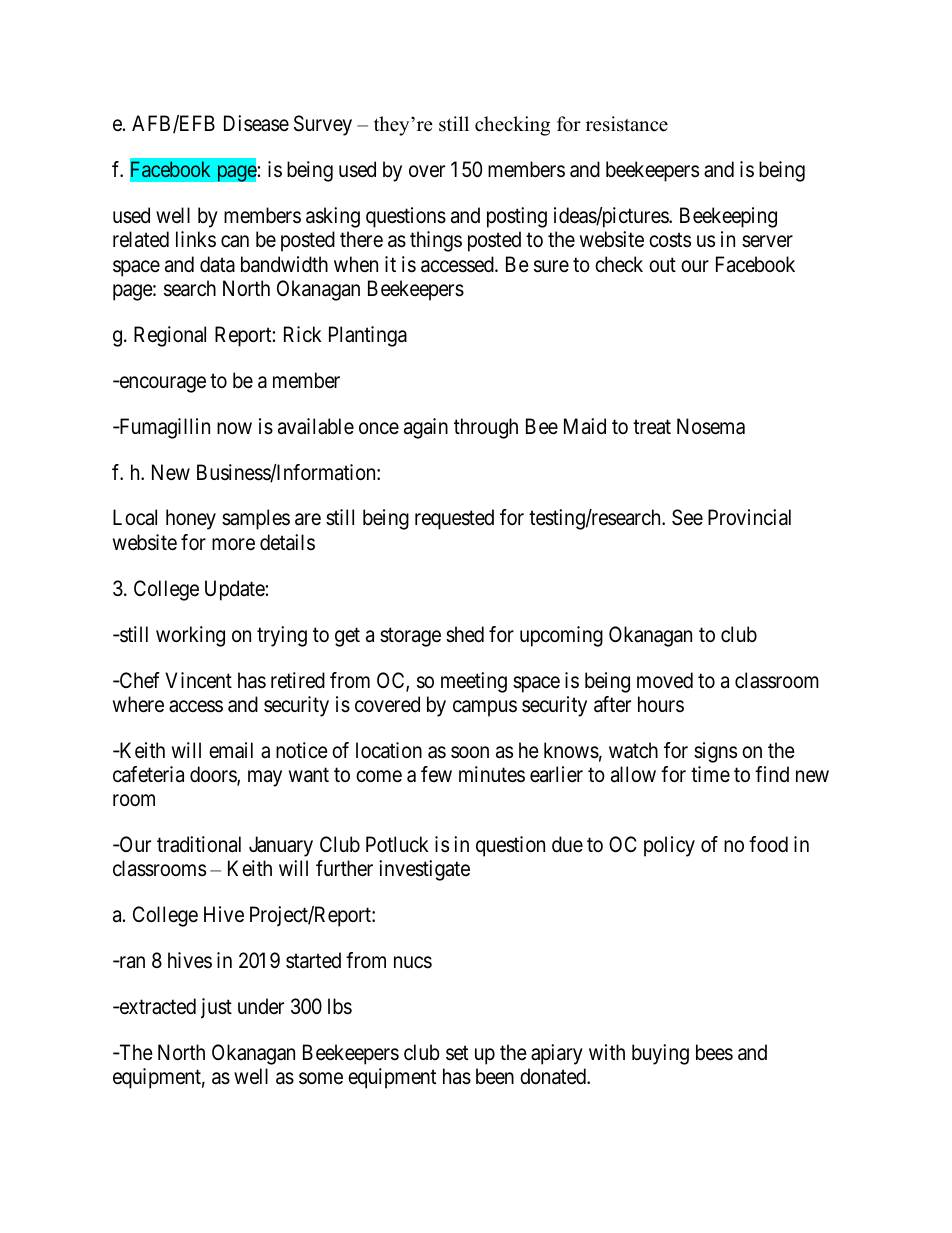  Describe the element at coordinates (465, 634) in the screenshot. I see `shed` at that location.
